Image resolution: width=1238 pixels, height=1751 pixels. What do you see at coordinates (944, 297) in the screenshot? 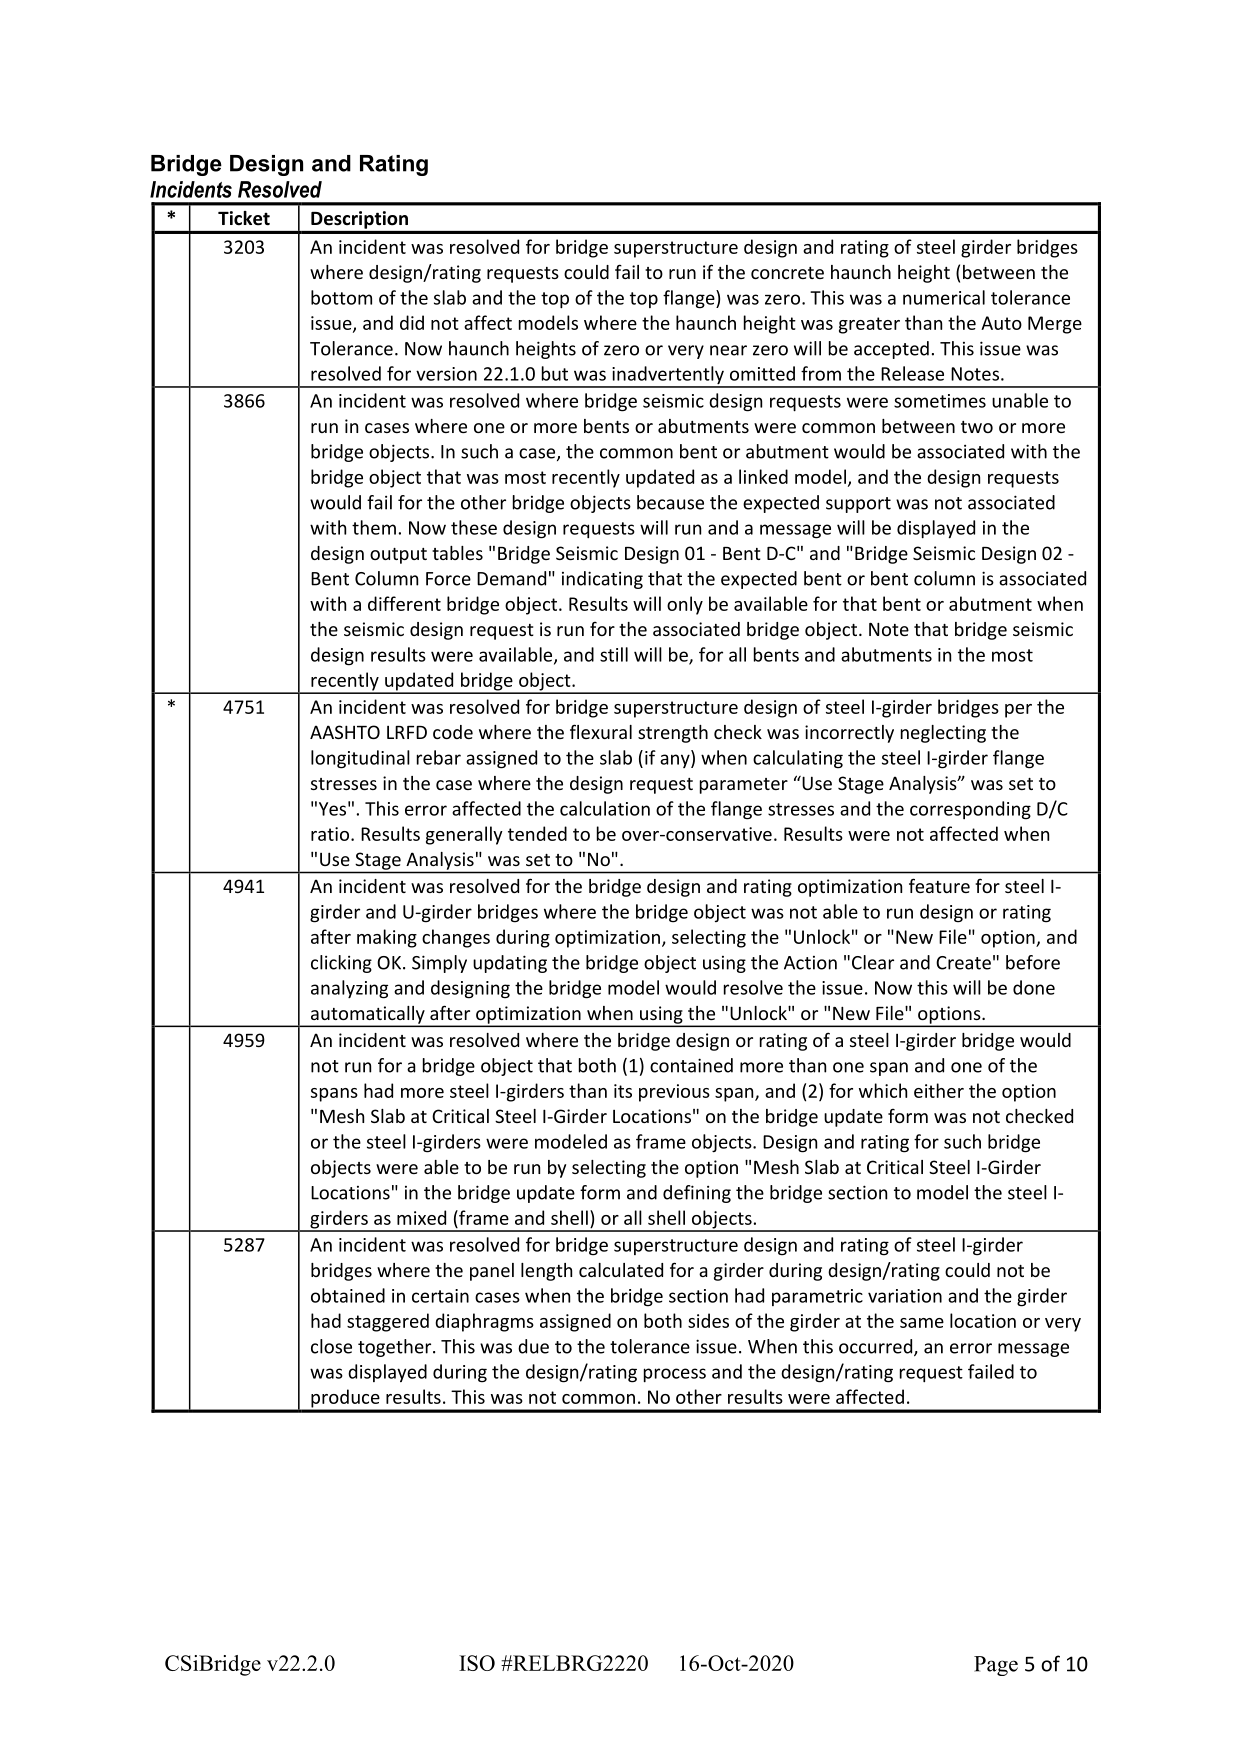
I see `numerical` at bounding box center [944, 297].
